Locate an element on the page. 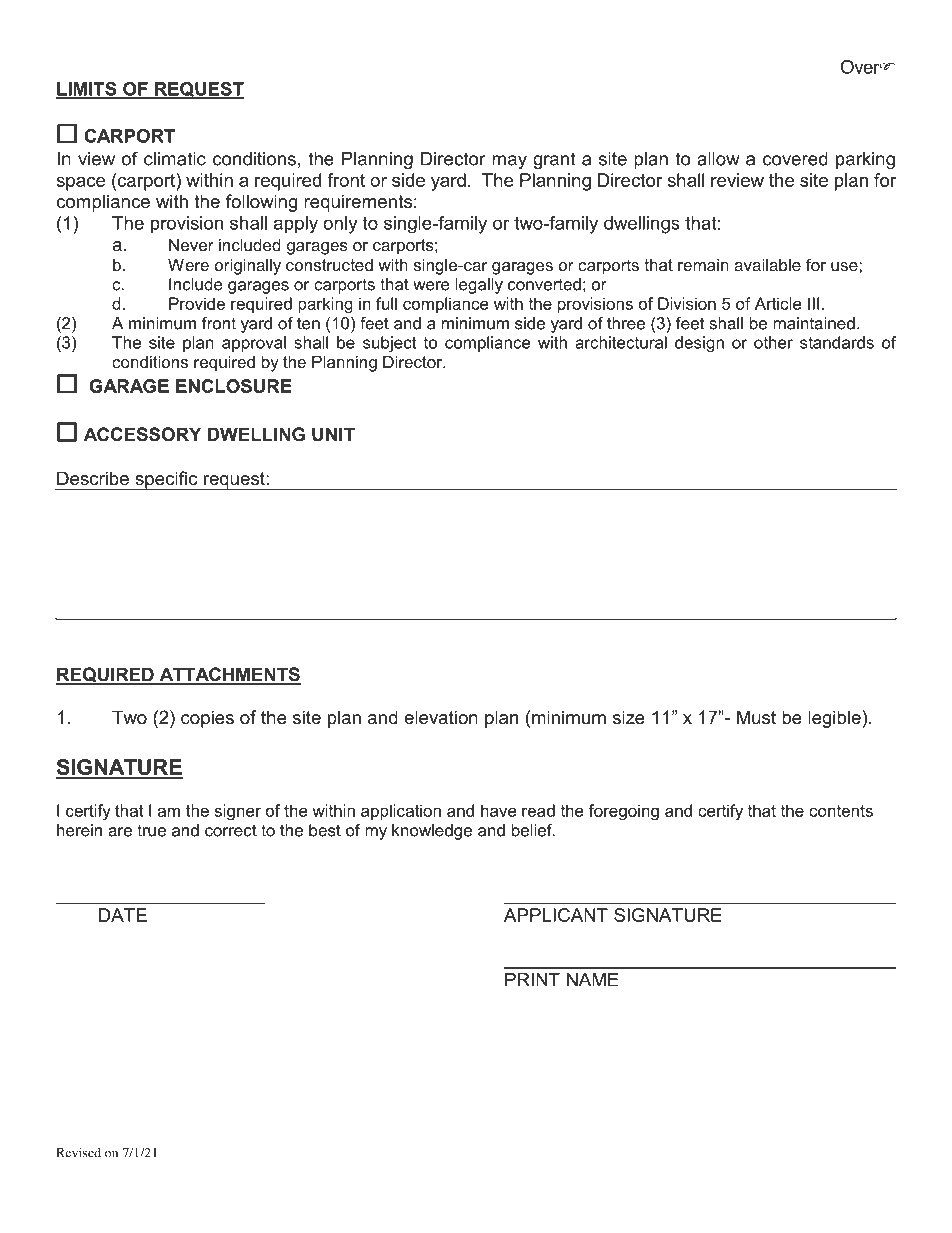 This document has height=1233, width=952. PRINT is located at coordinates (532, 980).
